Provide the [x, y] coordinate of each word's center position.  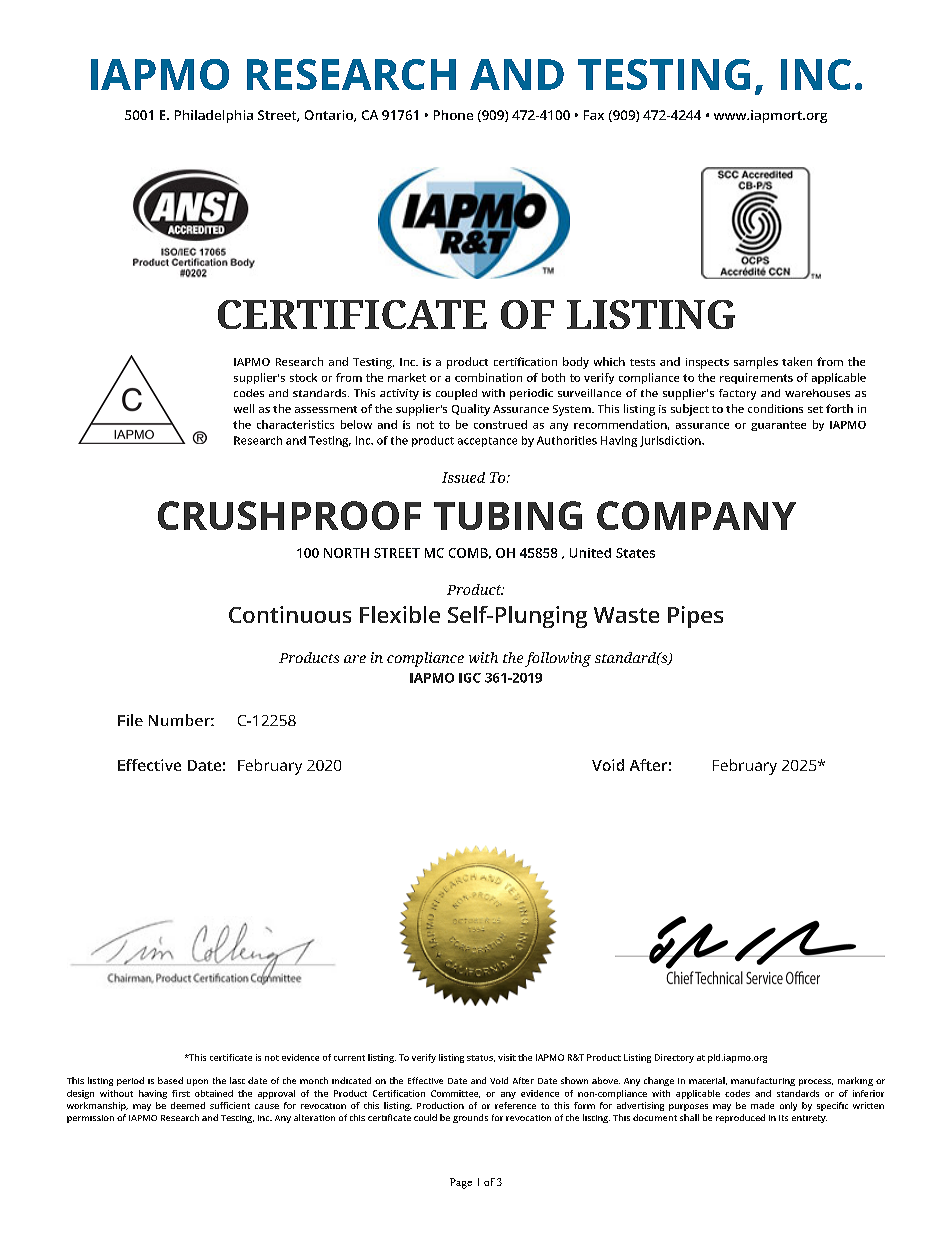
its [783, 1118]
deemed [188, 1105]
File [130, 720]
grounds [470, 1118]
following [558, 659]
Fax [594, 115]
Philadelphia [214, 116]
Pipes [695, 617]
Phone [453, 115]
